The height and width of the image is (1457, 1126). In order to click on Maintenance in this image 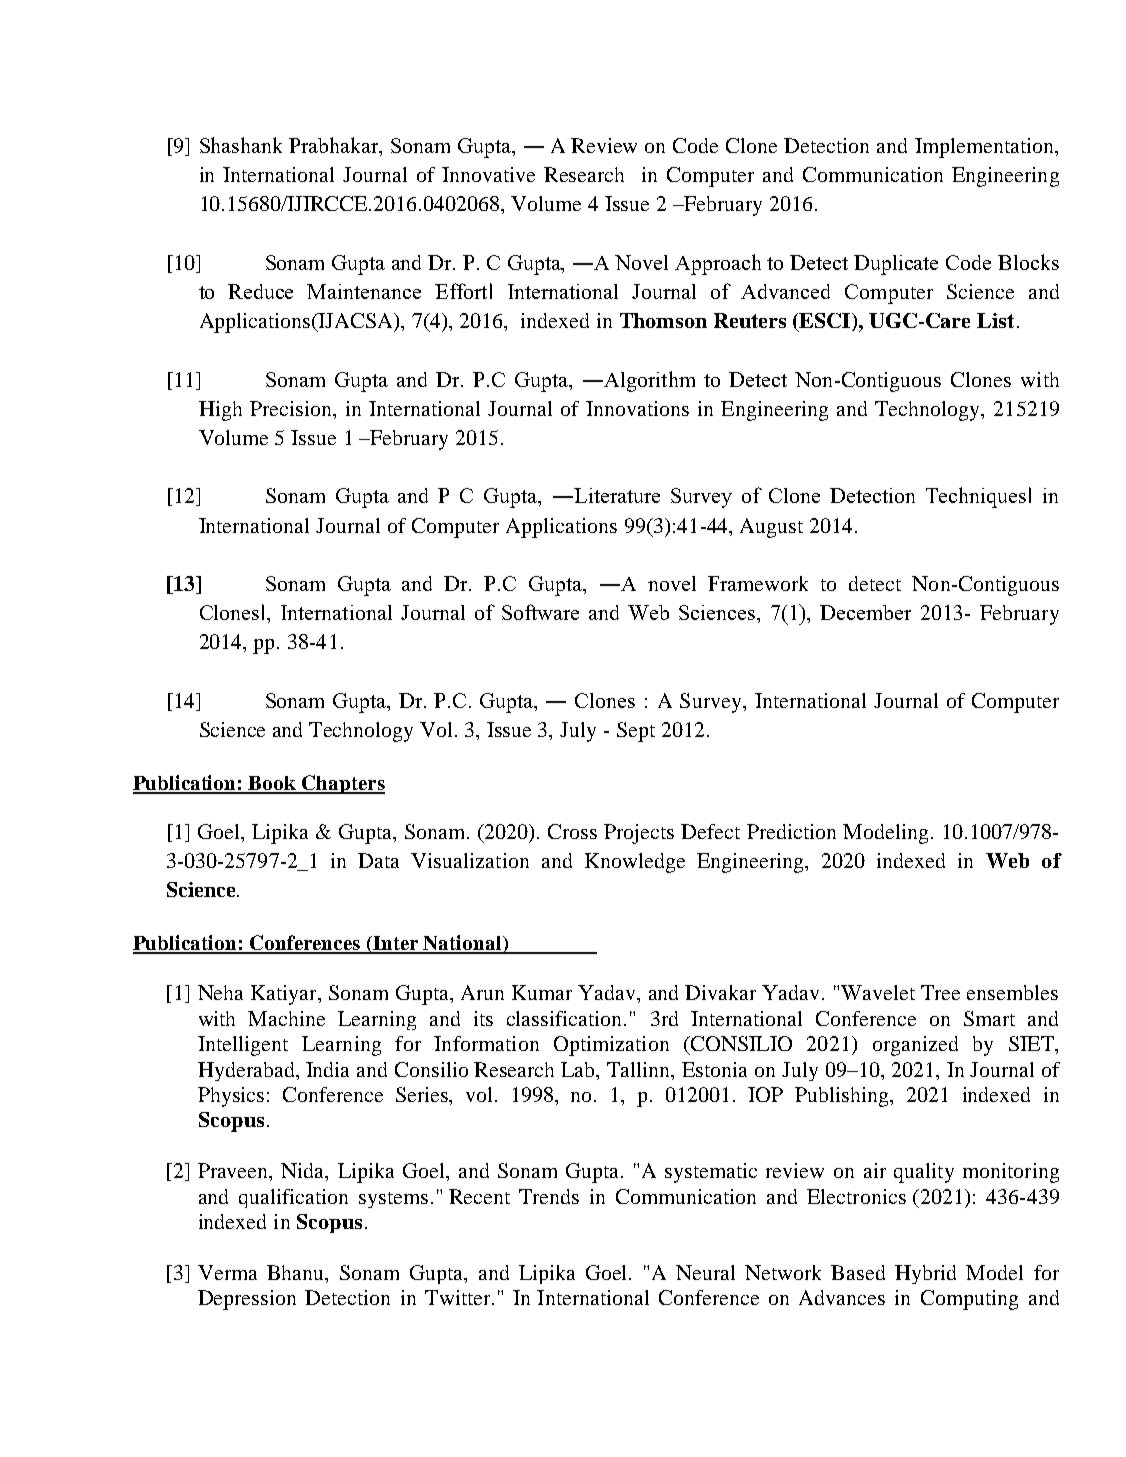, I will do `click(364, 291)`.
